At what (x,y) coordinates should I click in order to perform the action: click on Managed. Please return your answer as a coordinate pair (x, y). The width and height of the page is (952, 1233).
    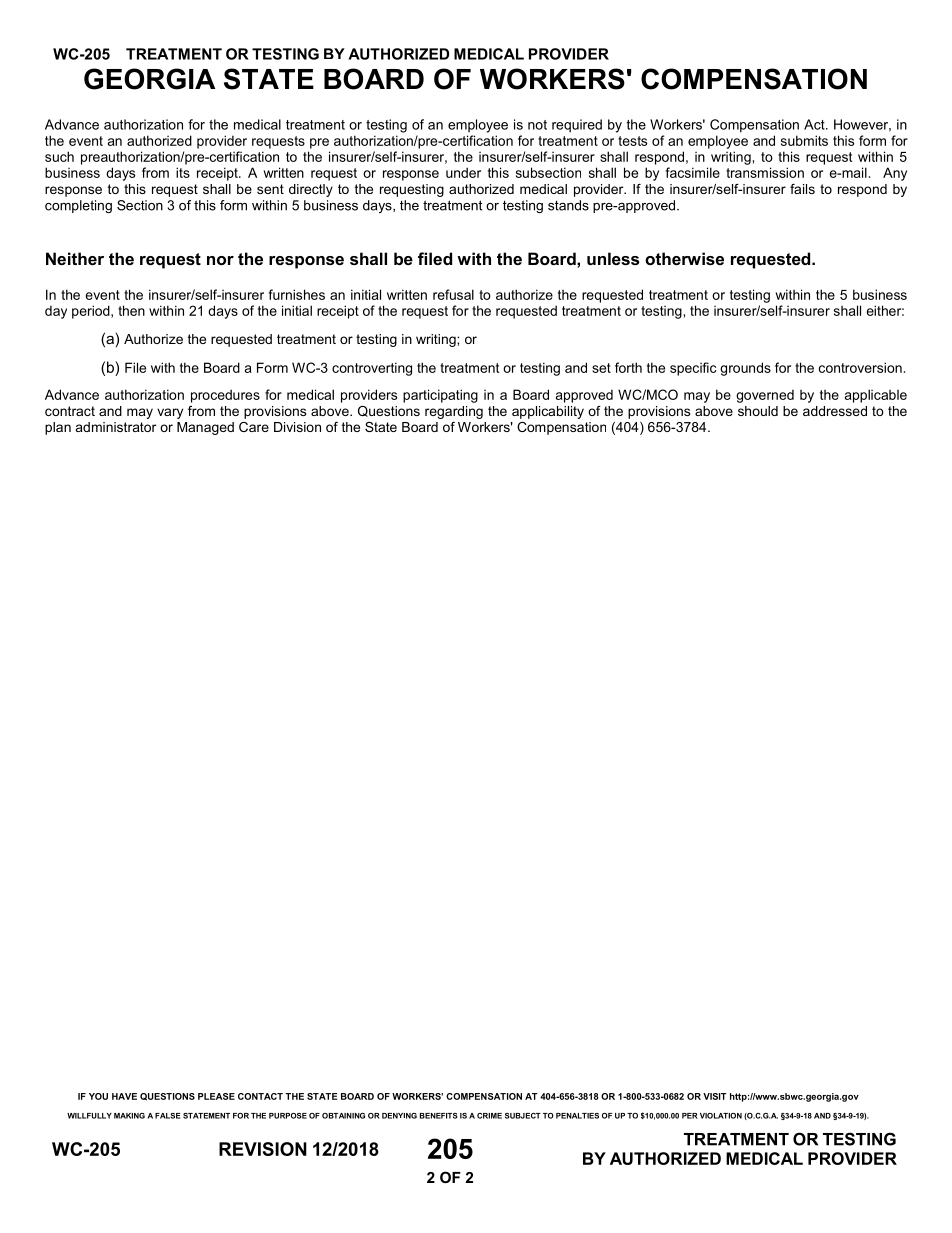
    Looking at the image, I should click on (205, 428).
